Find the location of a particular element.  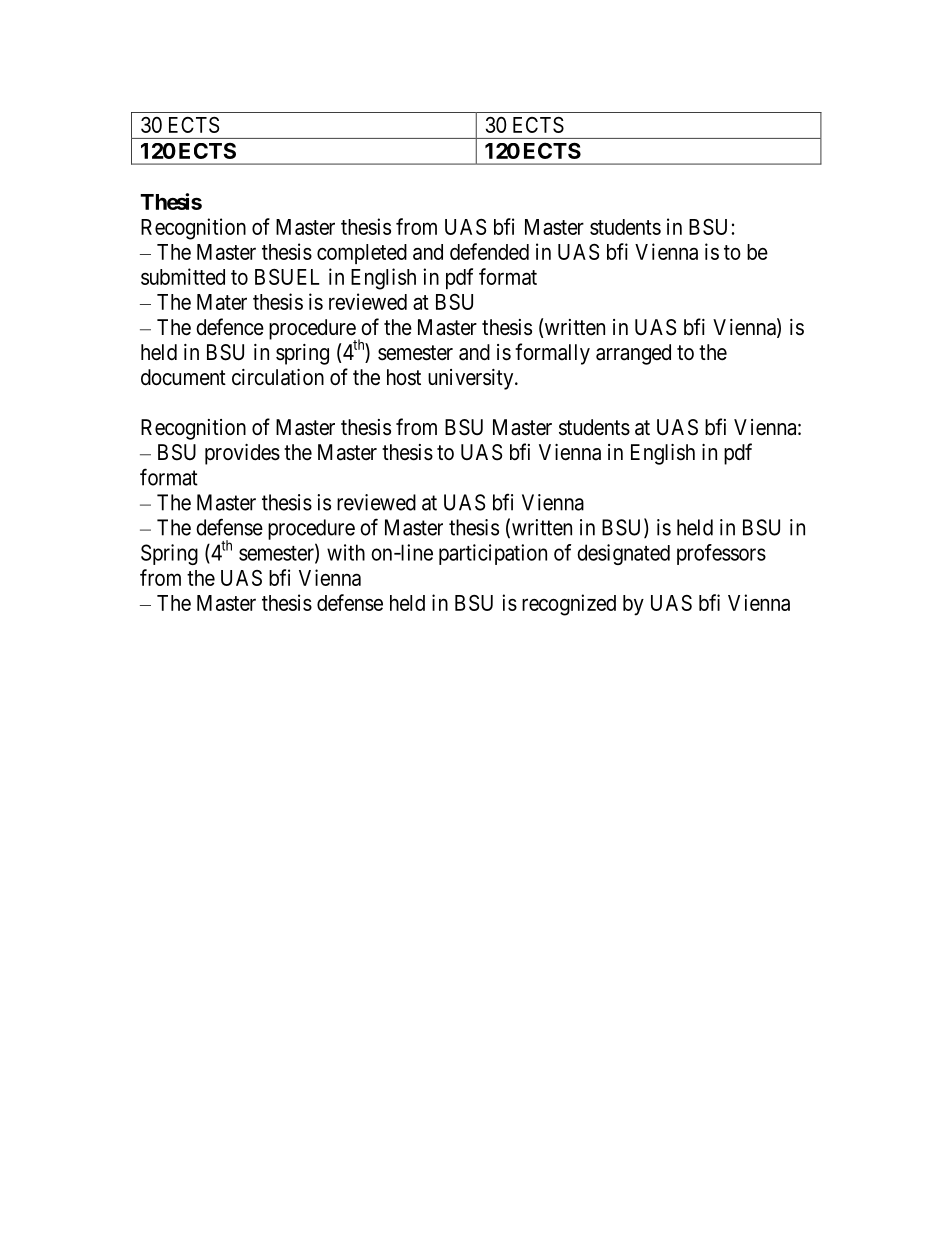

provides is located at coordinates (242, 454).
